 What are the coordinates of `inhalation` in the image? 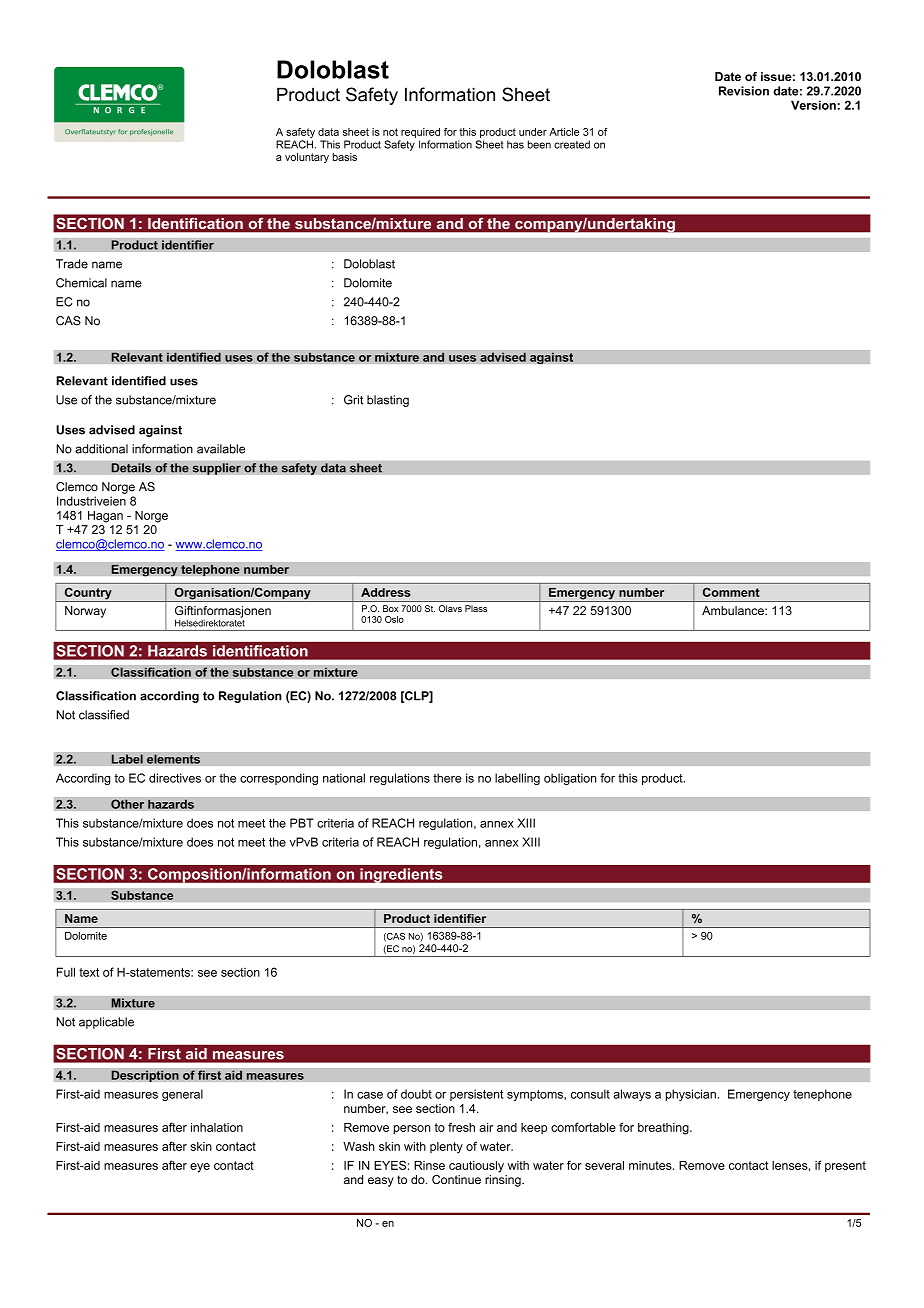 It's located at (217, 1127).
